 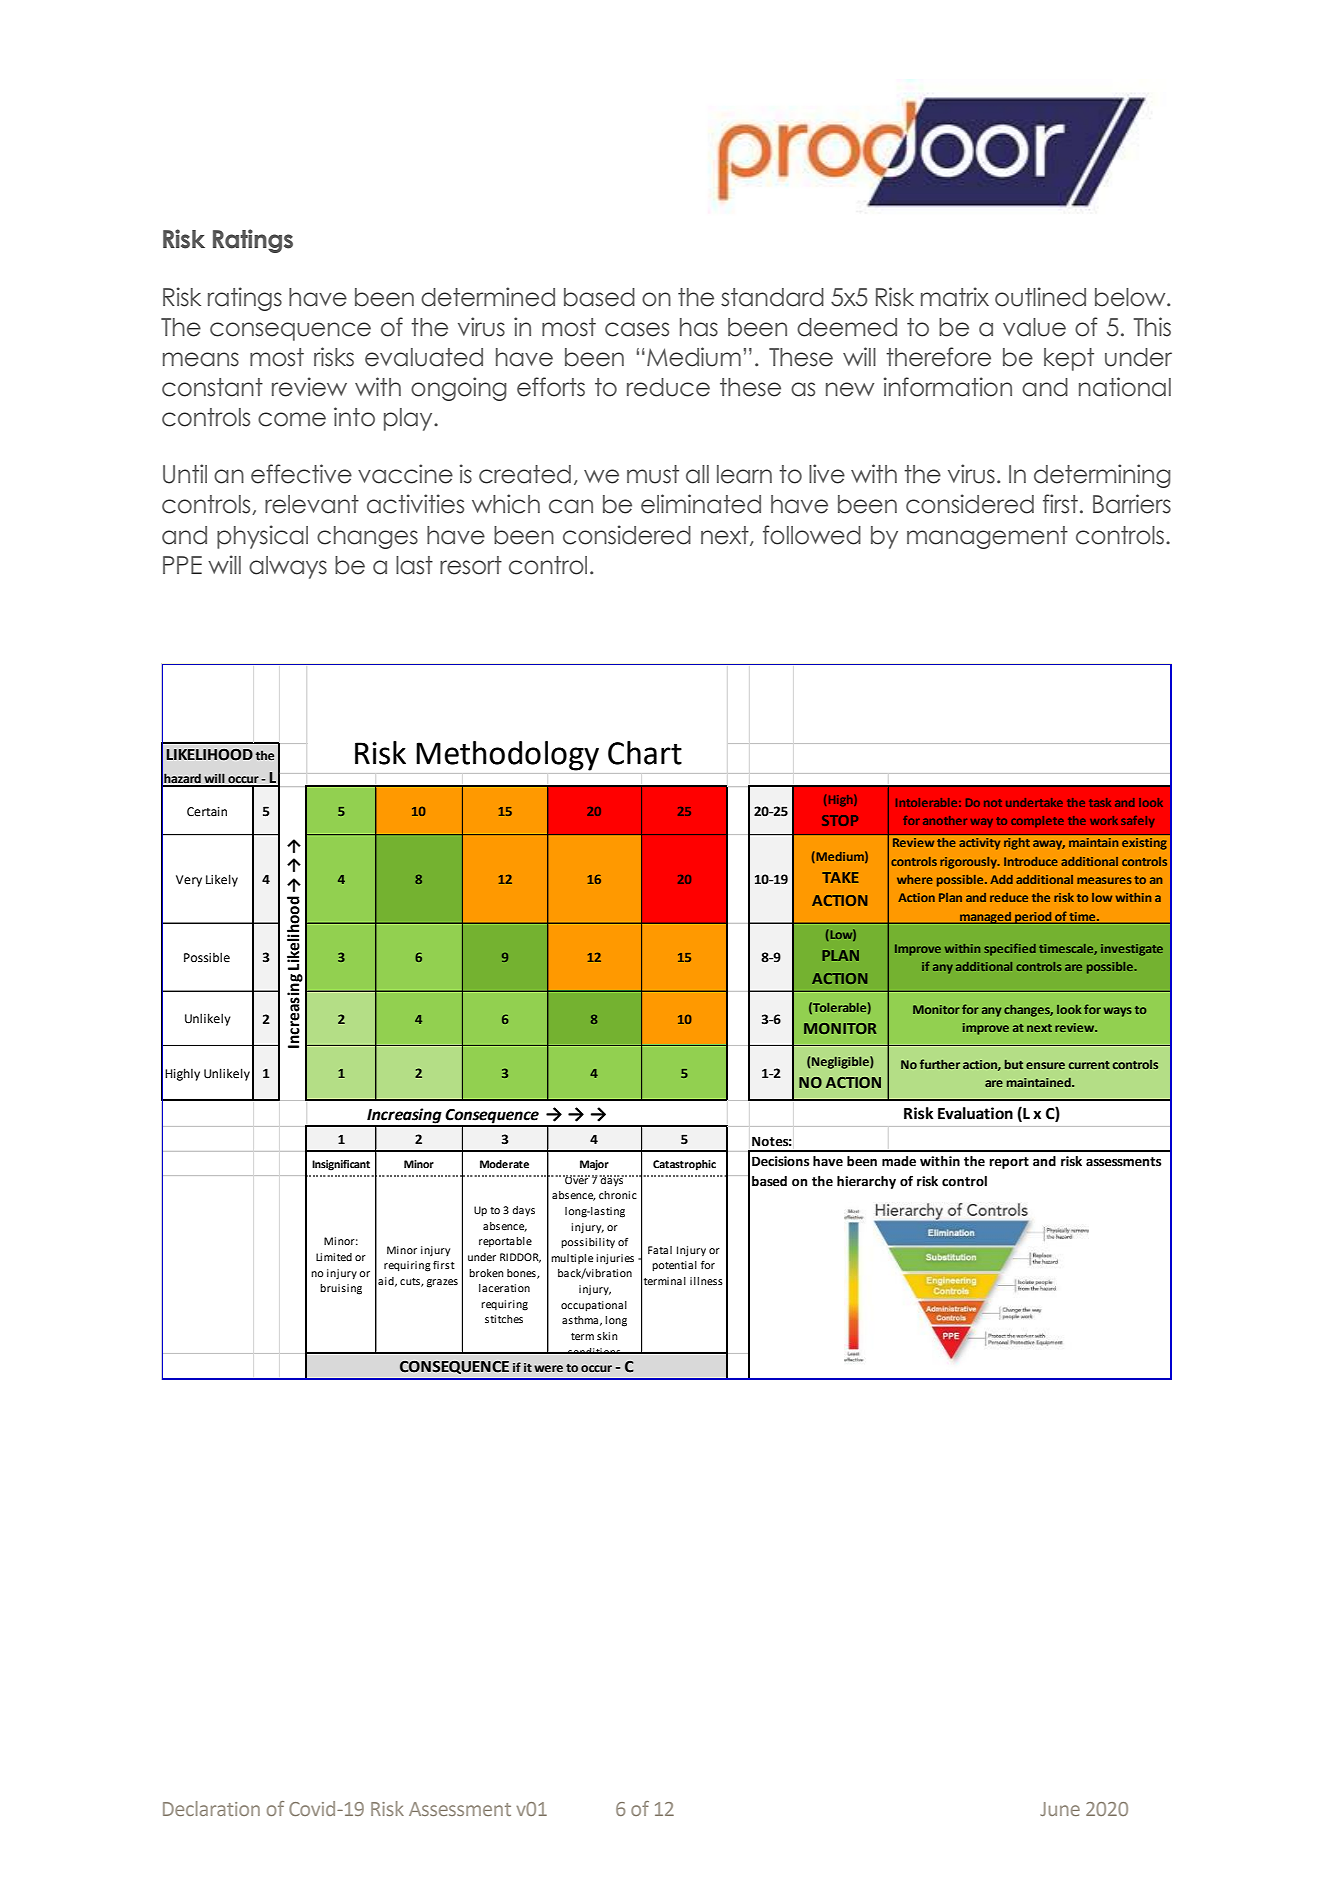 What do you see at coordinates (1060, 1809) in the page?
I see `June` at bounding box center [1060, 1809].
